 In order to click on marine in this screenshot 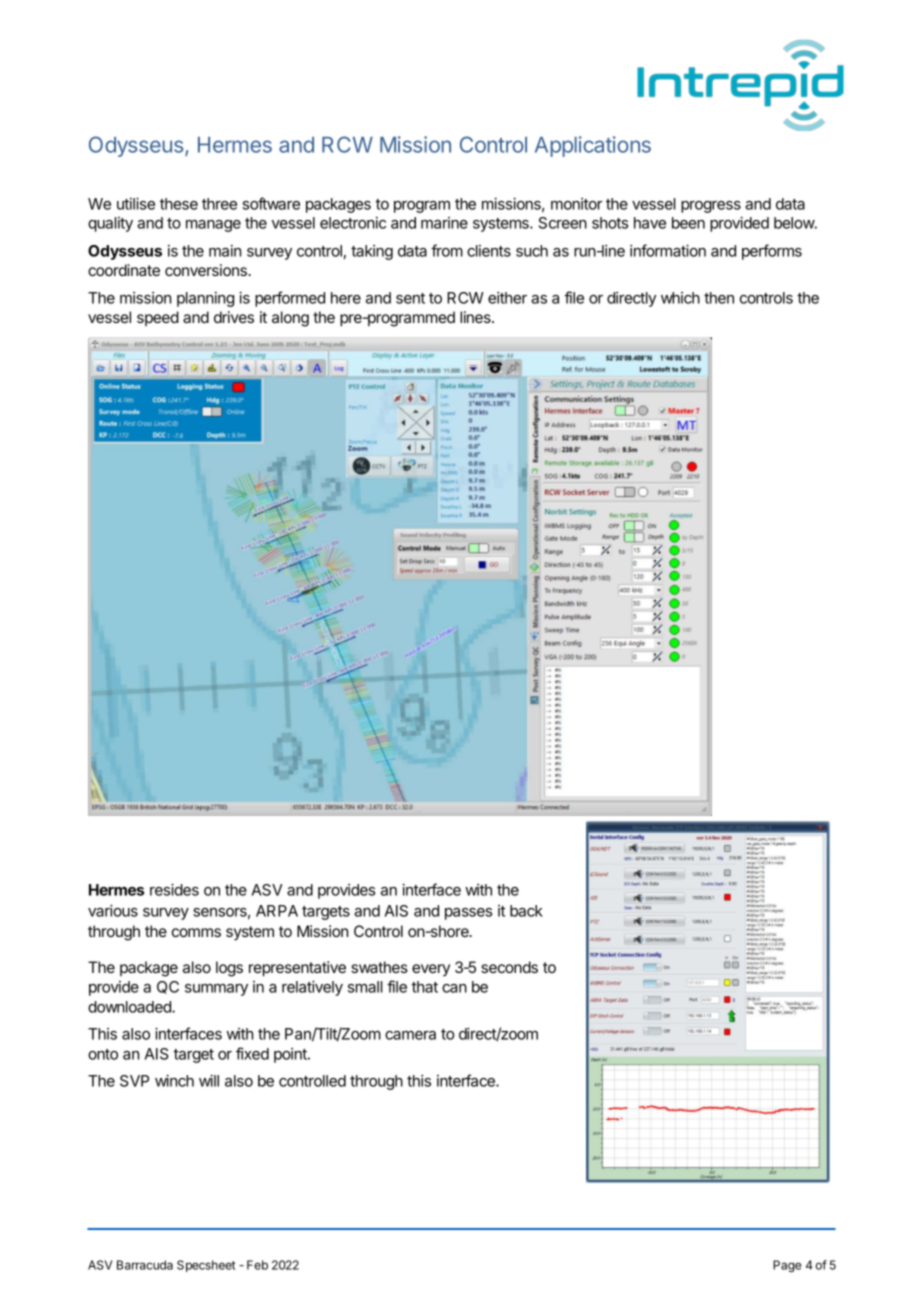, I will do `click(444, 223)`.
